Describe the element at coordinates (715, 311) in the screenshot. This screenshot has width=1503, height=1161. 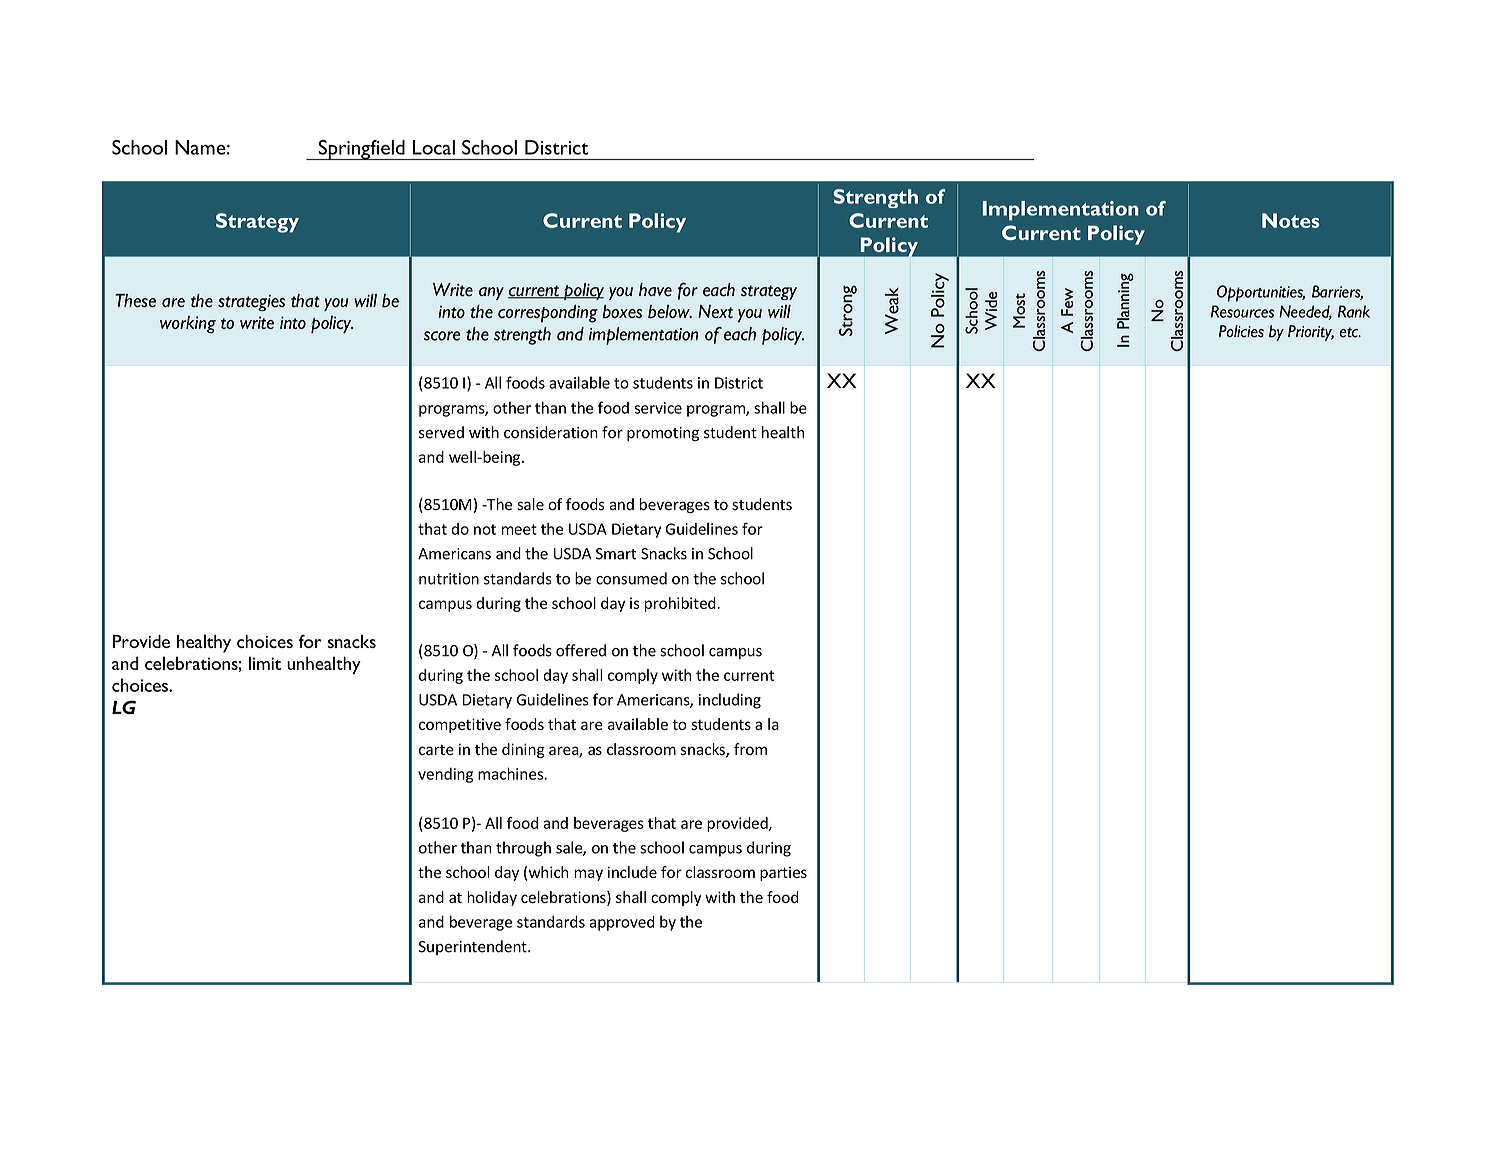
I see `Next` at that location.
